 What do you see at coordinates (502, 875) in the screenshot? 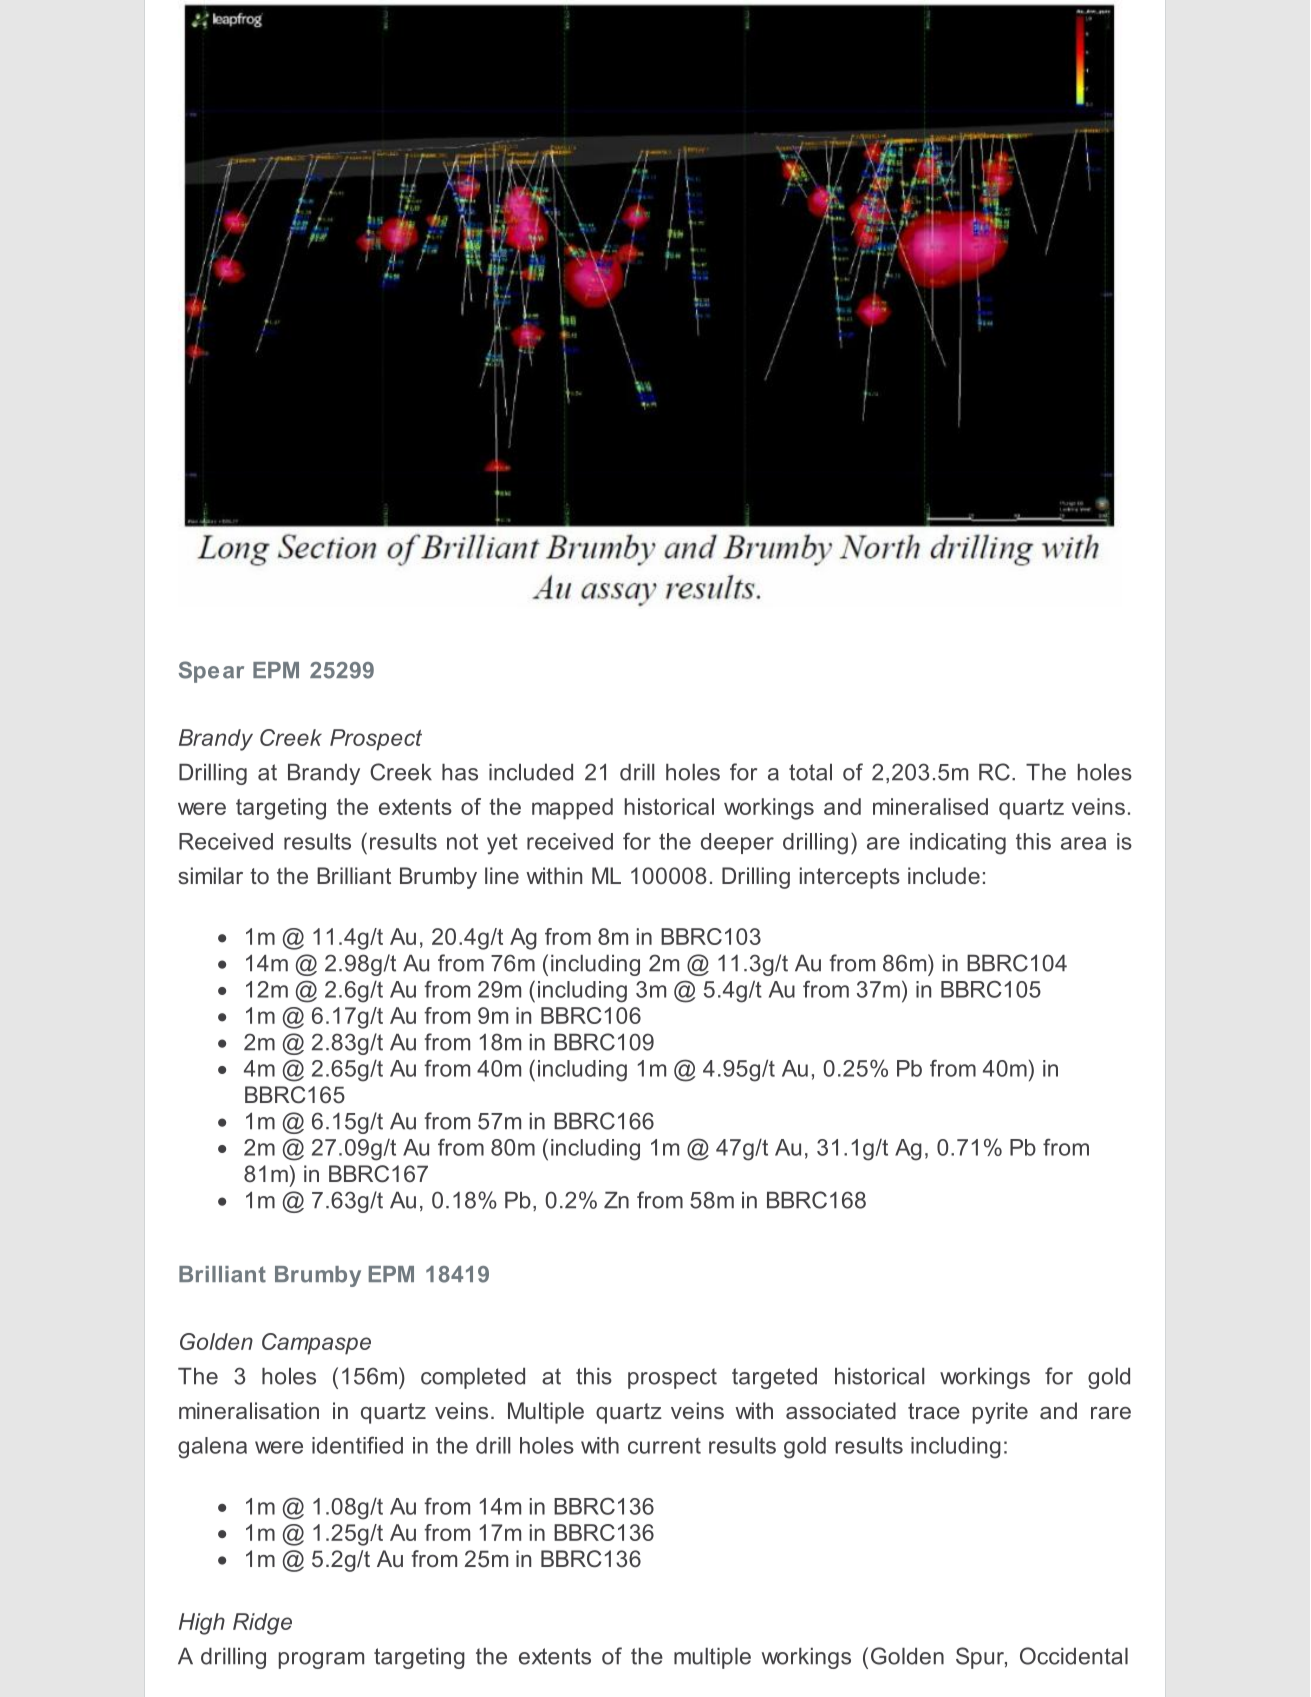
I see `line` at bounding box center [502, 875].
